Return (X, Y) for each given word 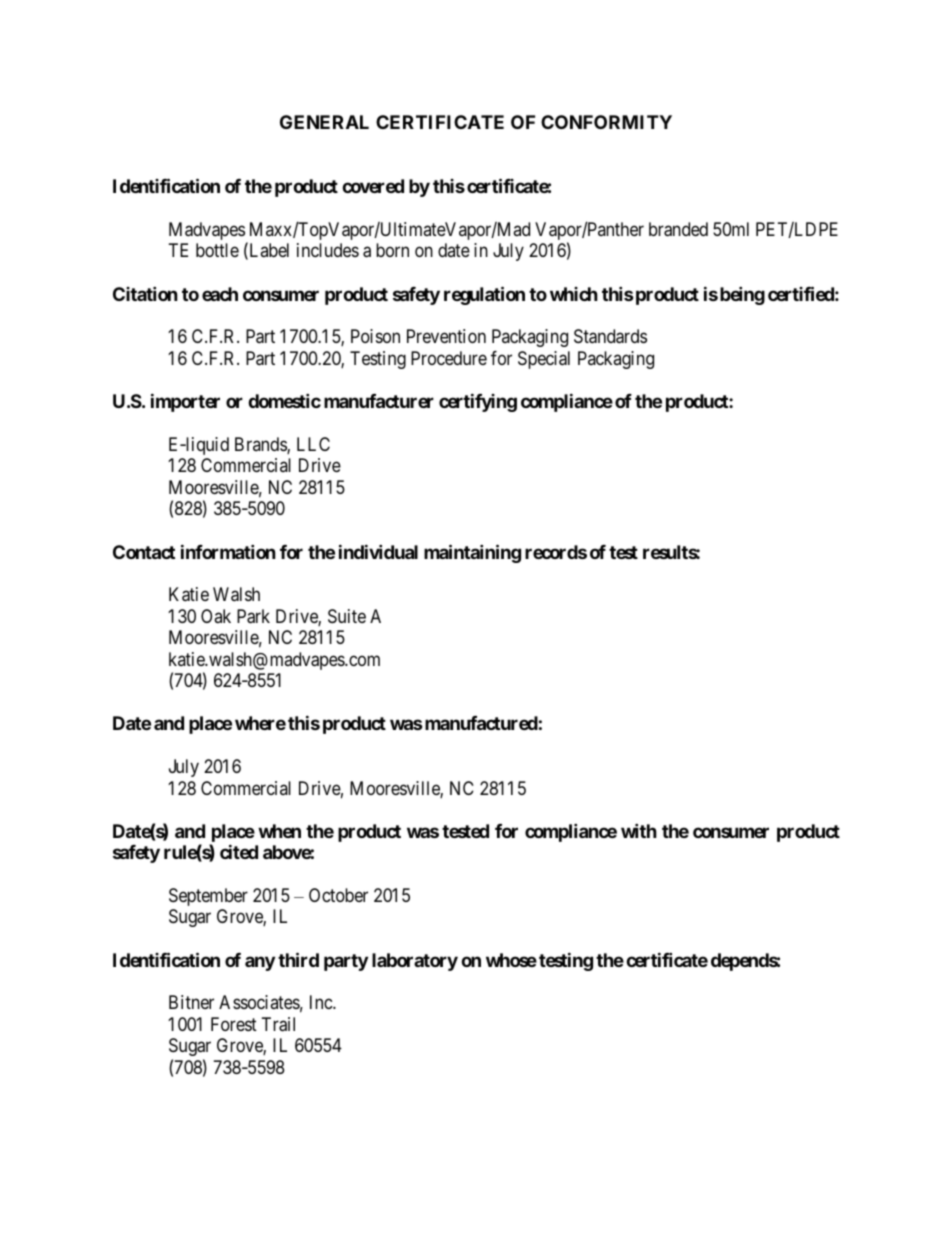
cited (239, 851)
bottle (217, 250)
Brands (261, 445)
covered (373, 186)
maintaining (472, 553)
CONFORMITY (606, 122)
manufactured (480, 723)
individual (378, 551)
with (639, 830)
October (338, 895)
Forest (234, 1024)
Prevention (446, 336)
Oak (216, 616)
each (220, 294)
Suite (347, 616)
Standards (610, 336)
